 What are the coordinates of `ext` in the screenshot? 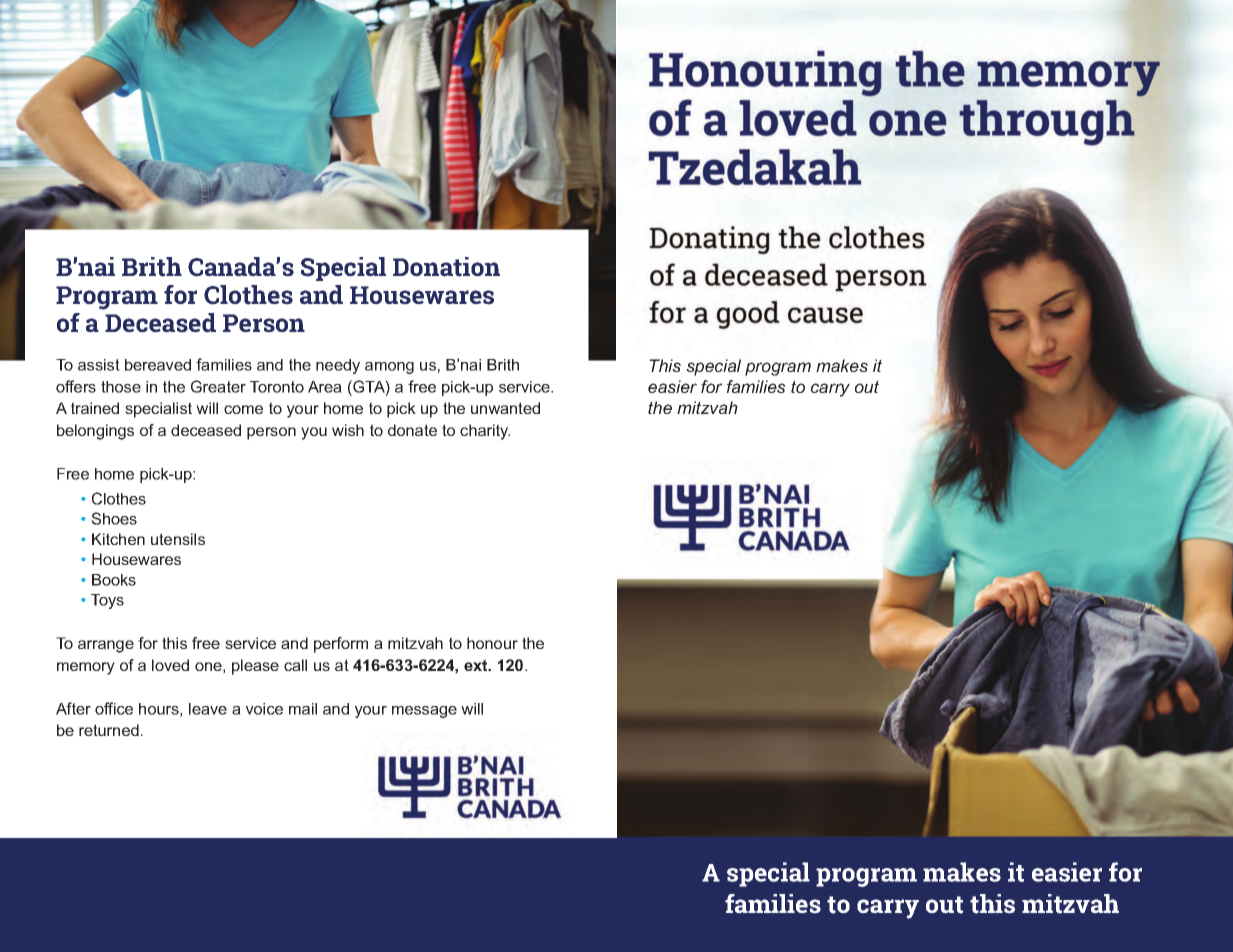 It's located at (477, 665).
